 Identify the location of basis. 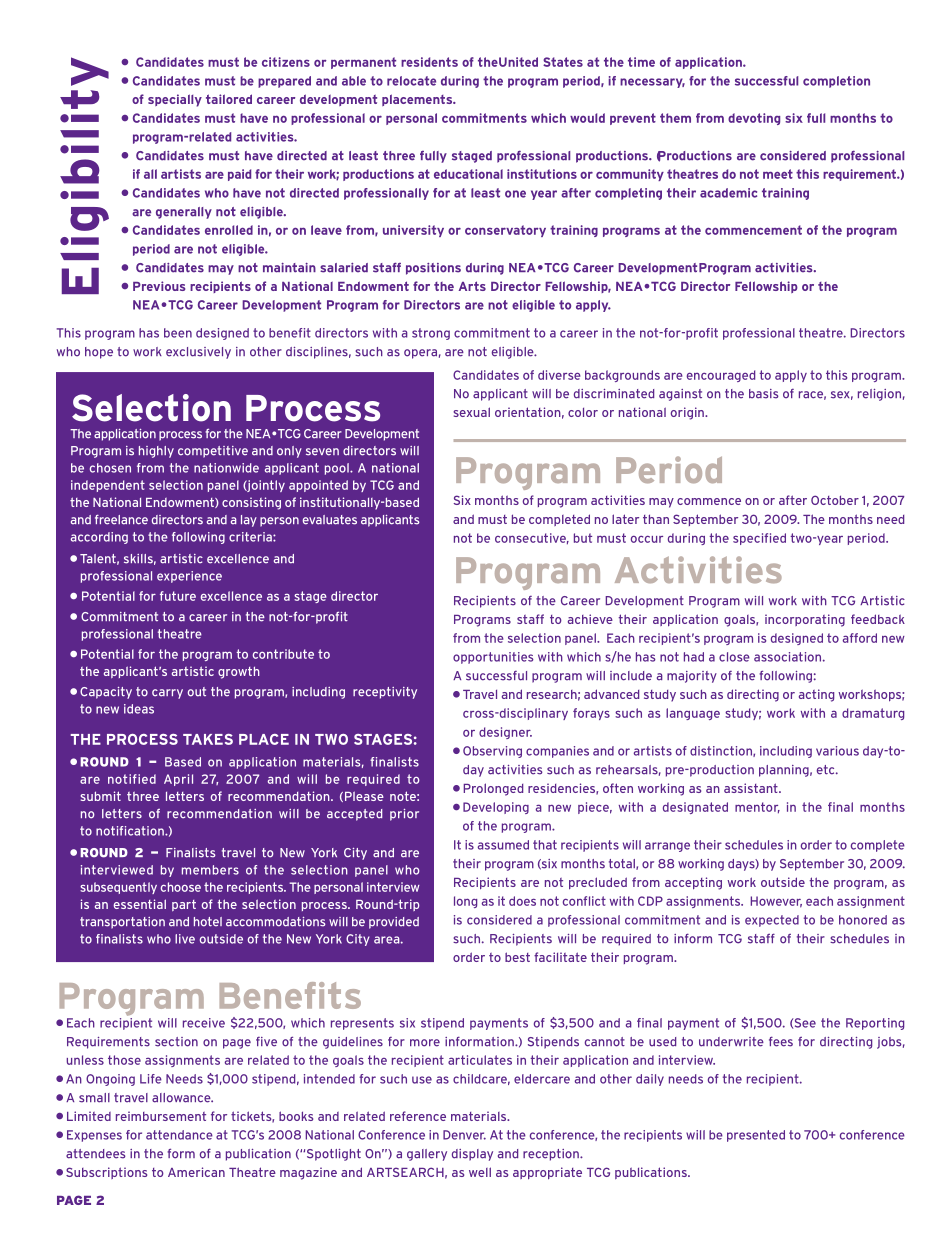
(764, 394).
